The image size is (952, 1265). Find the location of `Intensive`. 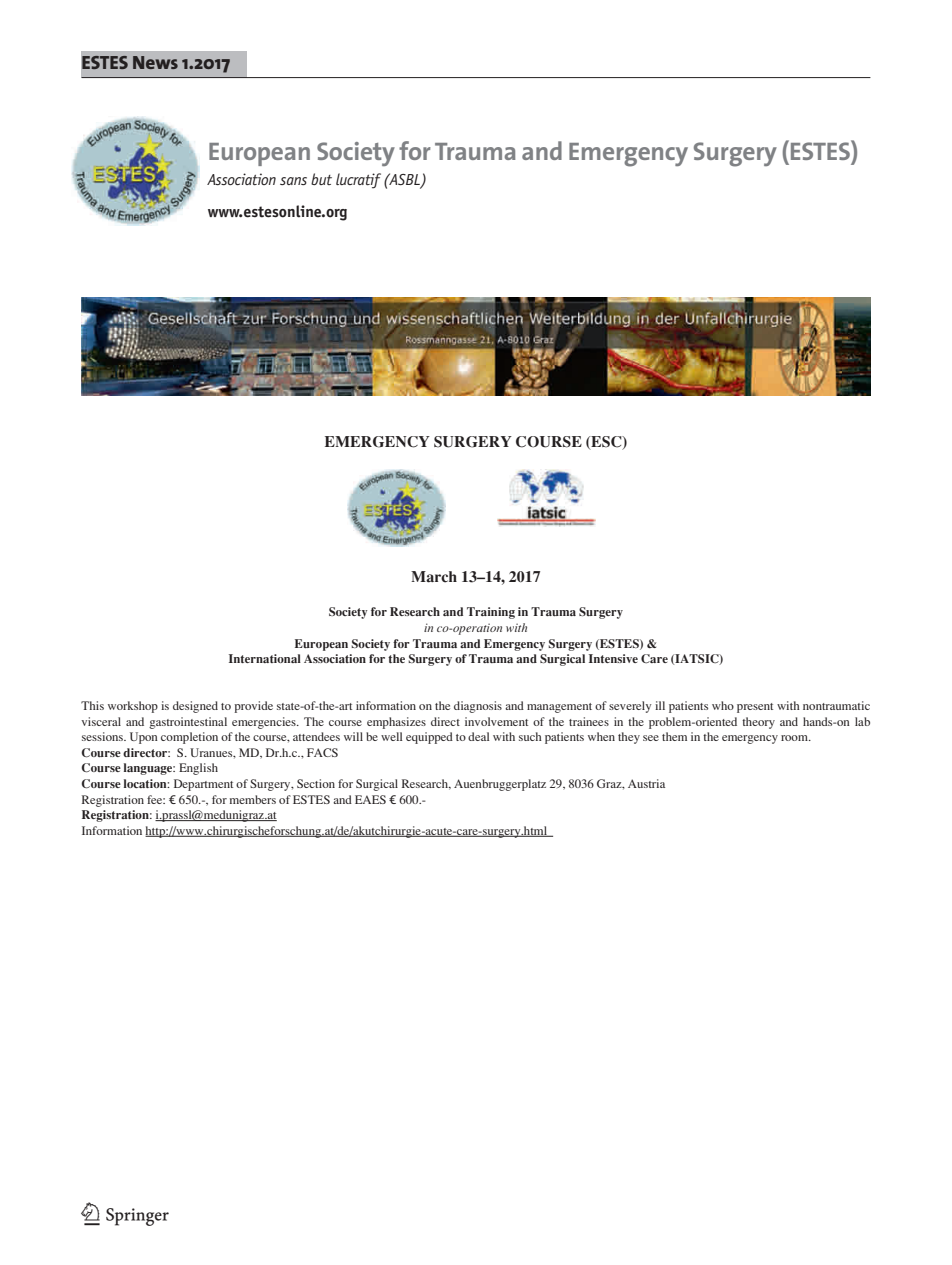

Intensive is located at coordinates (613, 658).
